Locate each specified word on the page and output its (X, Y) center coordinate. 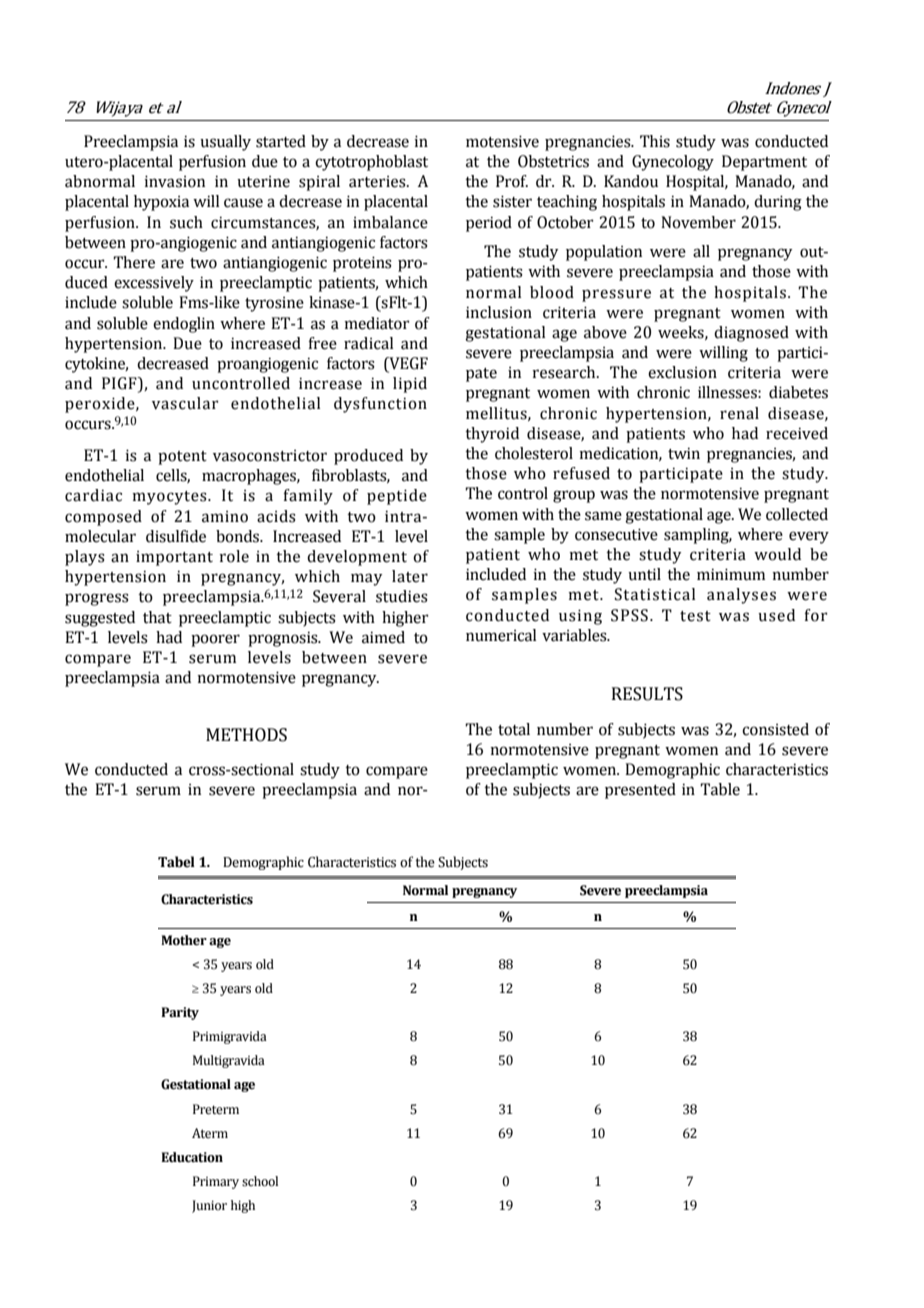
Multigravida (229, 1061)
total (514, 729)
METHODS (246, 735)
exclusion (682, 372)
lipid (410, 385)
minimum (731, 574)
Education (192, 1157)
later (410, 576)
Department (764, 163)
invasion (174, 181)
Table (720, 789)
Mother (184, 940)
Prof (512, 181)
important (174, 558)
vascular (185, 403)
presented (640, 791)
